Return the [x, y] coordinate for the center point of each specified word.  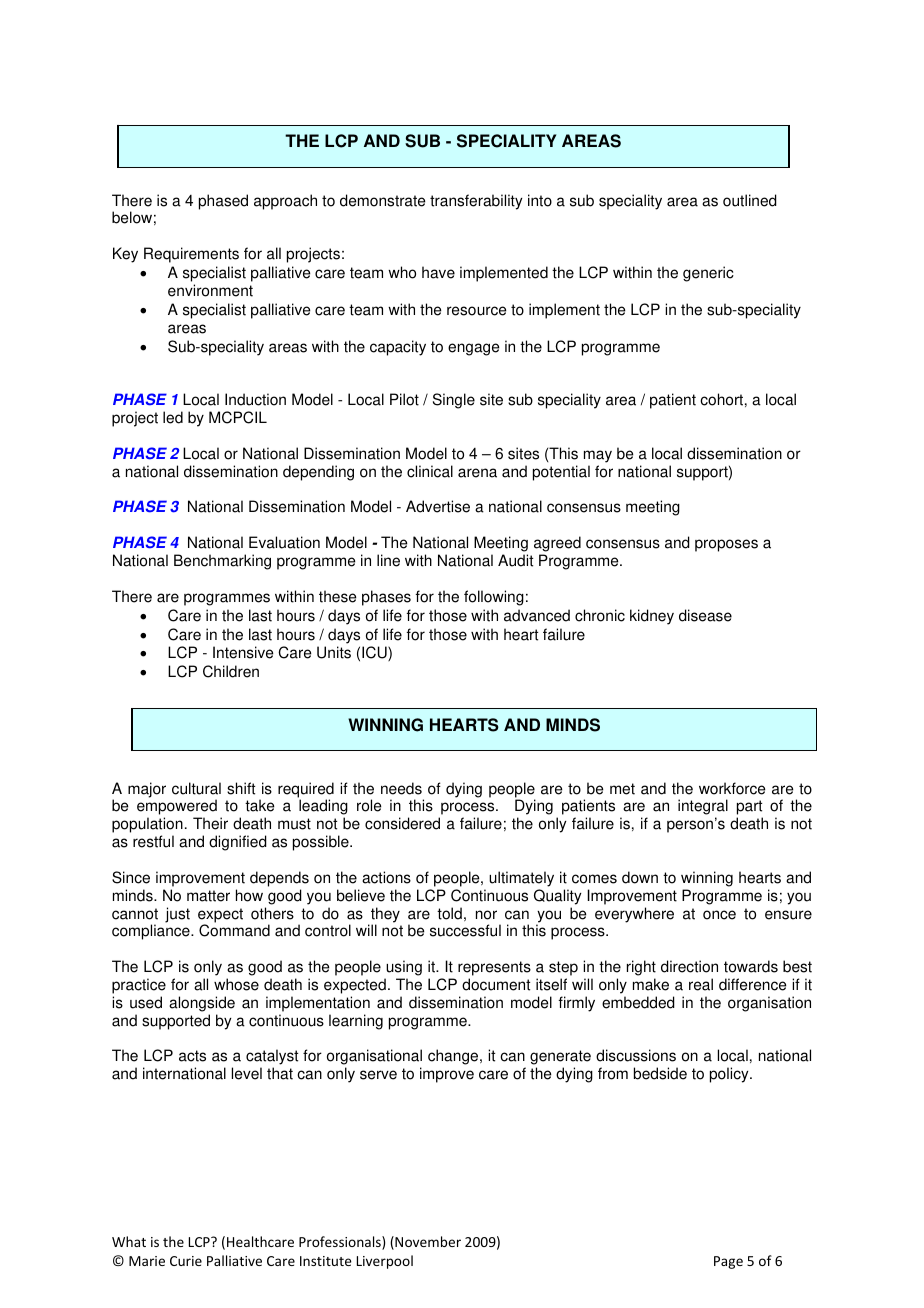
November [427, 1243]
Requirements [191, 255]
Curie [186, 1261]
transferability [476, 202]
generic [708, 274]
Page [728, 1262]
